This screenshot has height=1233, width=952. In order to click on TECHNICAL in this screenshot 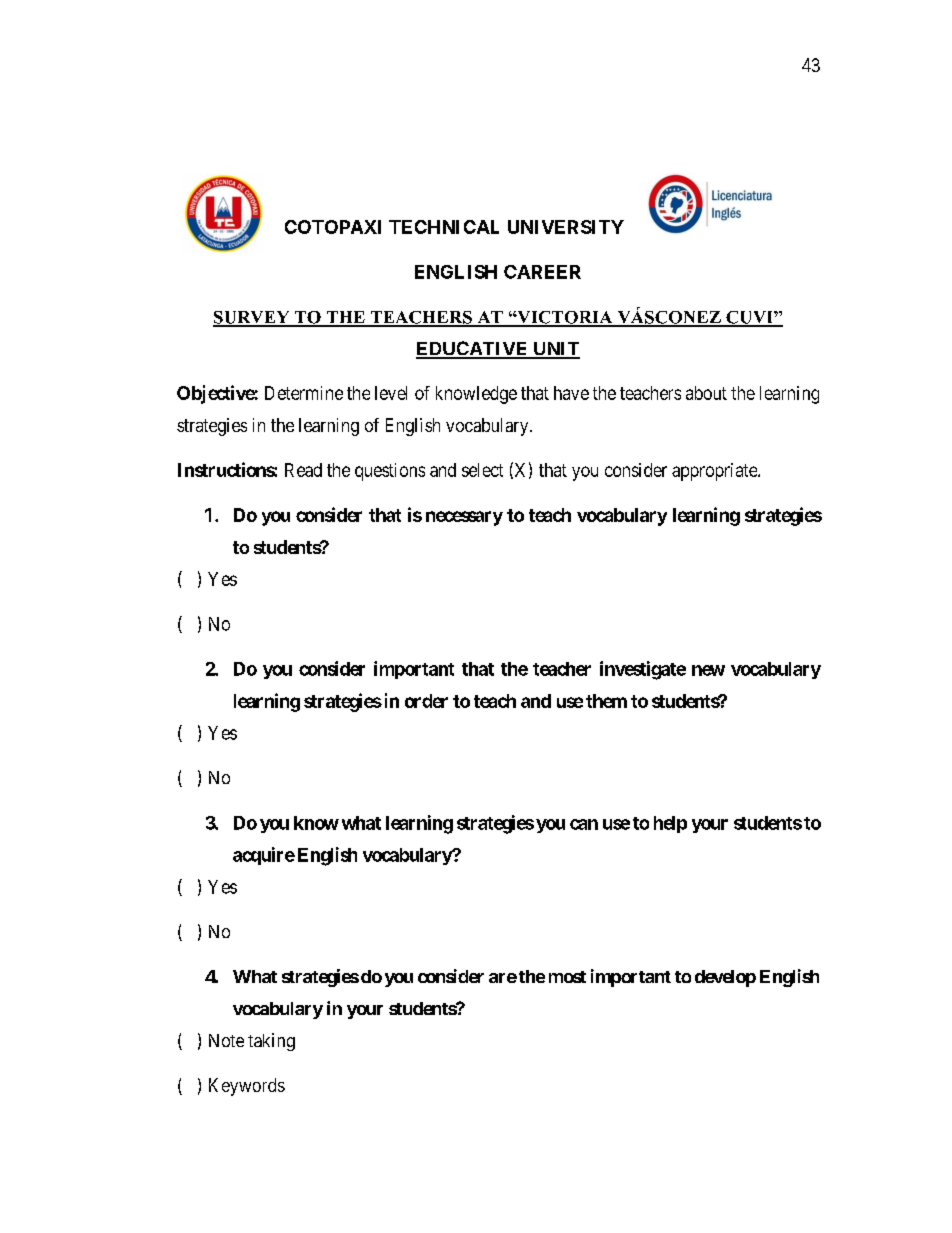, I will do `click(444, 227)`.
